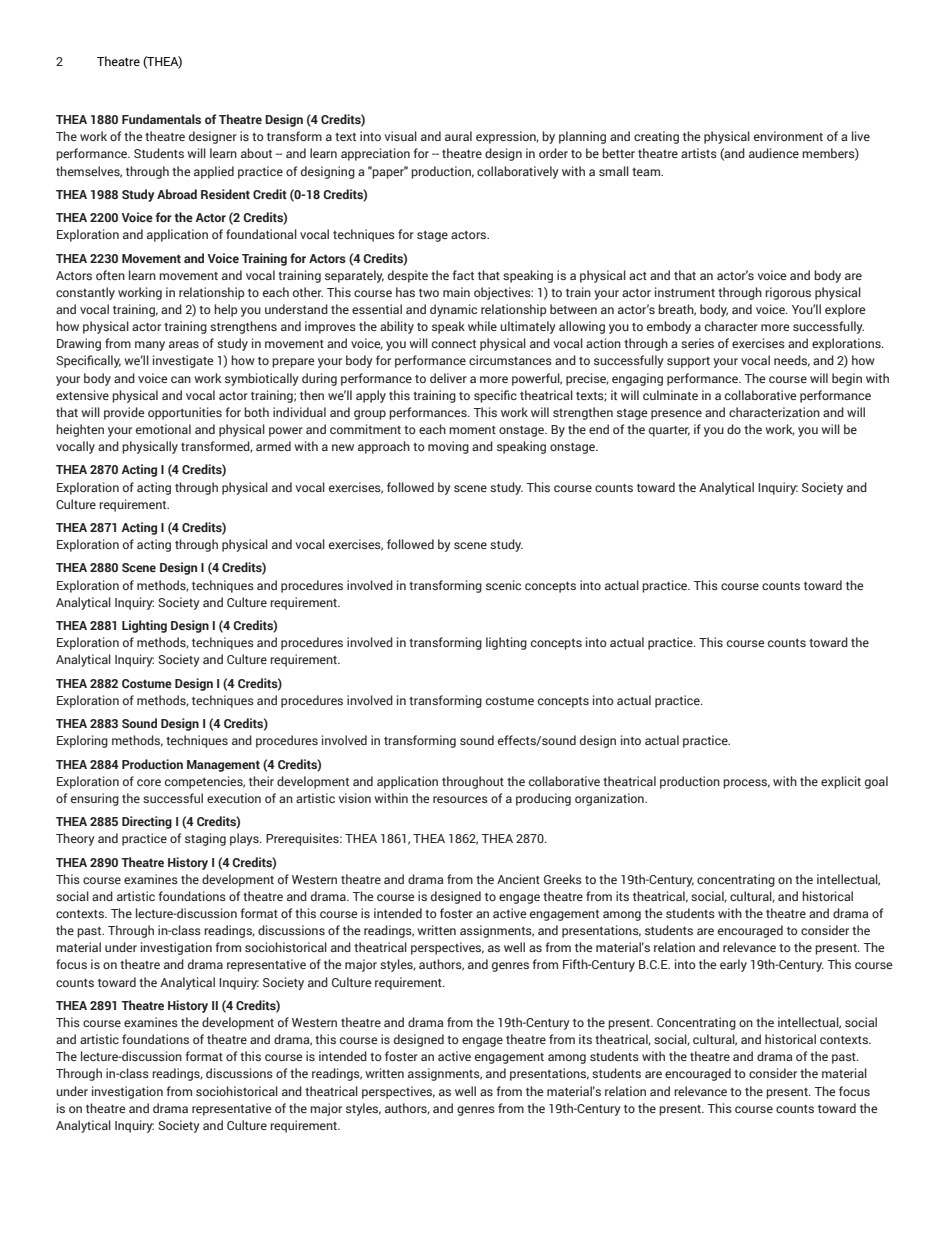  I want to click on aural, so click(458, 136).
